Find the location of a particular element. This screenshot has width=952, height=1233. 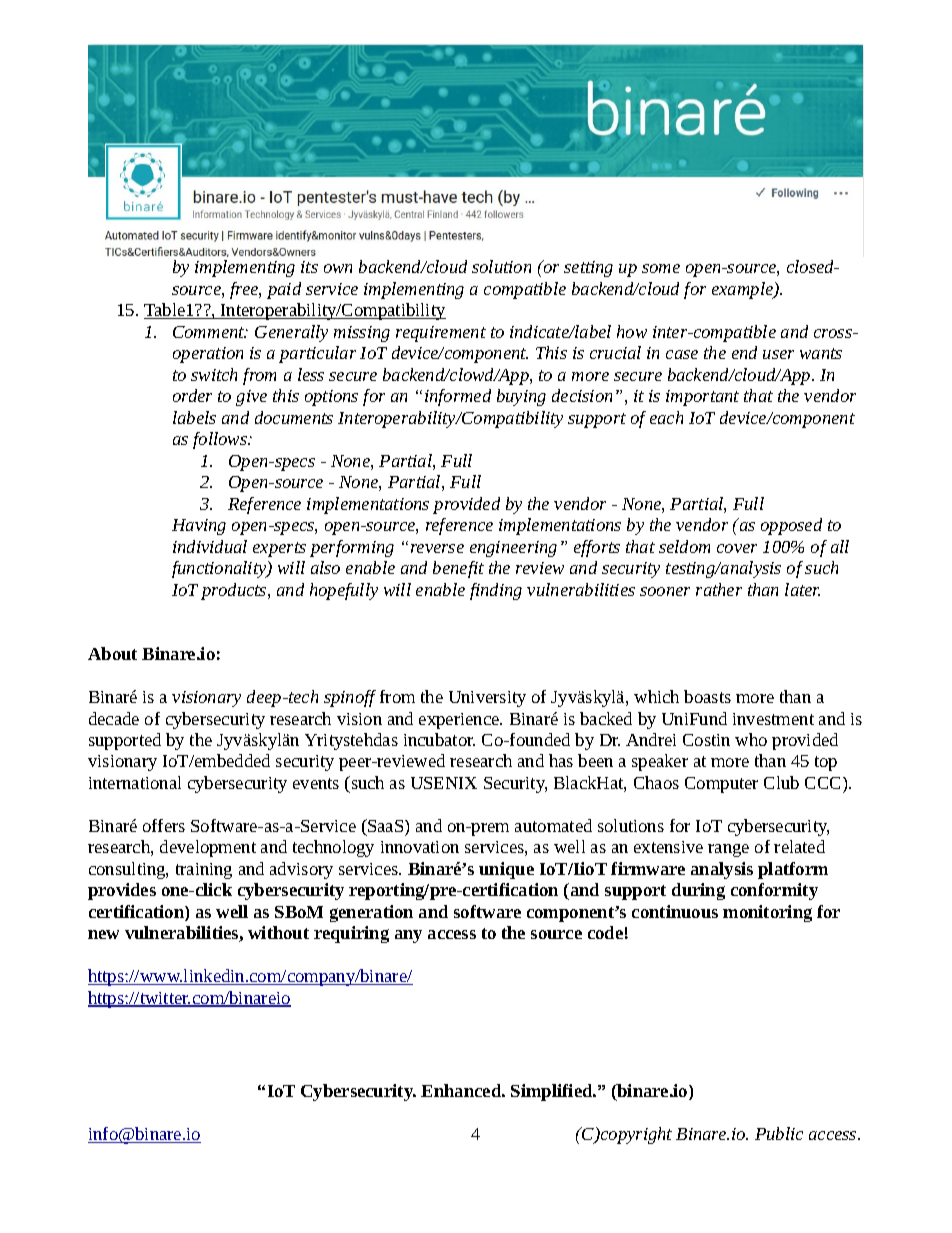

requirement is located at coordinates (441, 334).
